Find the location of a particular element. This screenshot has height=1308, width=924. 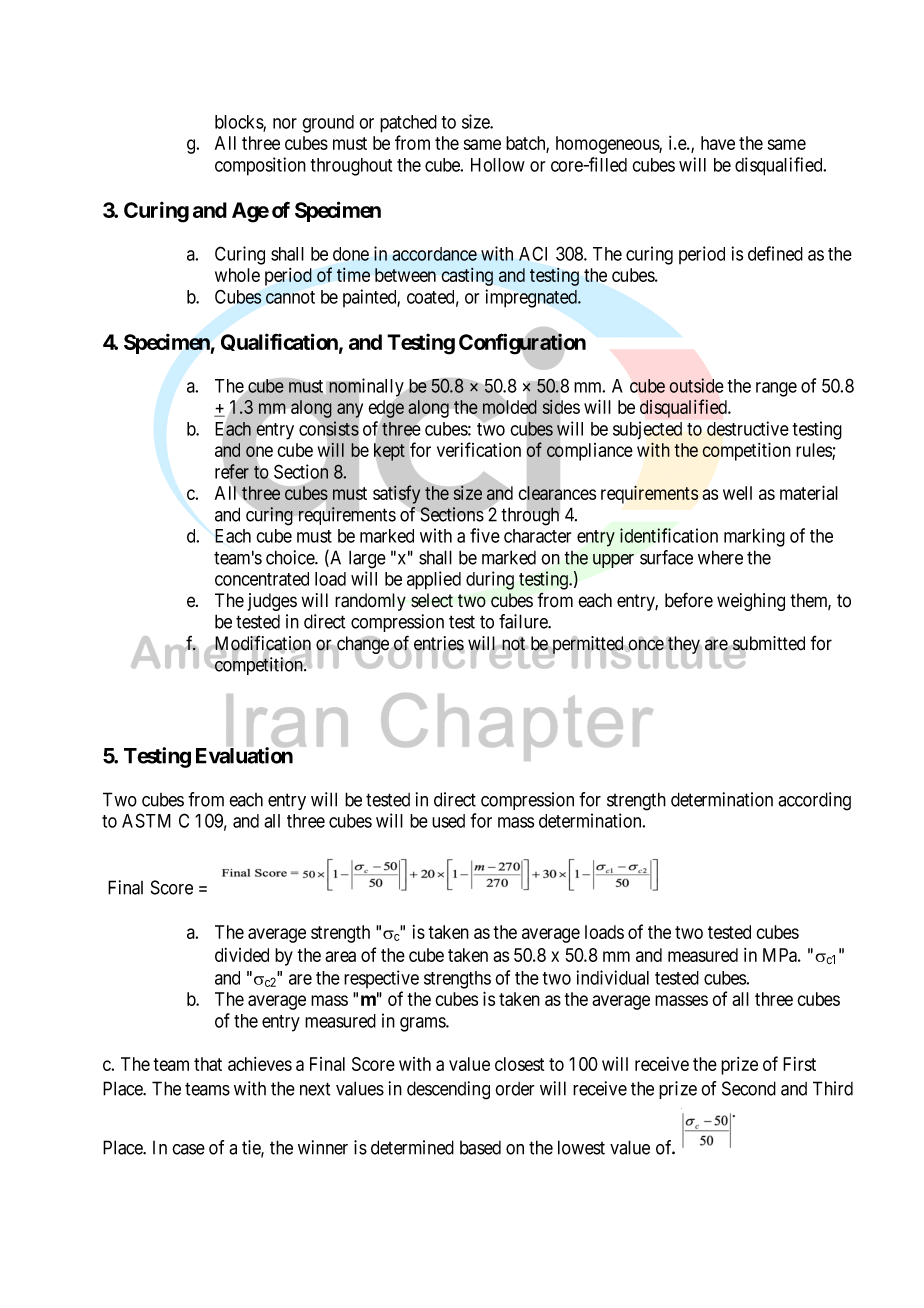

have is located at coordinates (718, 143).
